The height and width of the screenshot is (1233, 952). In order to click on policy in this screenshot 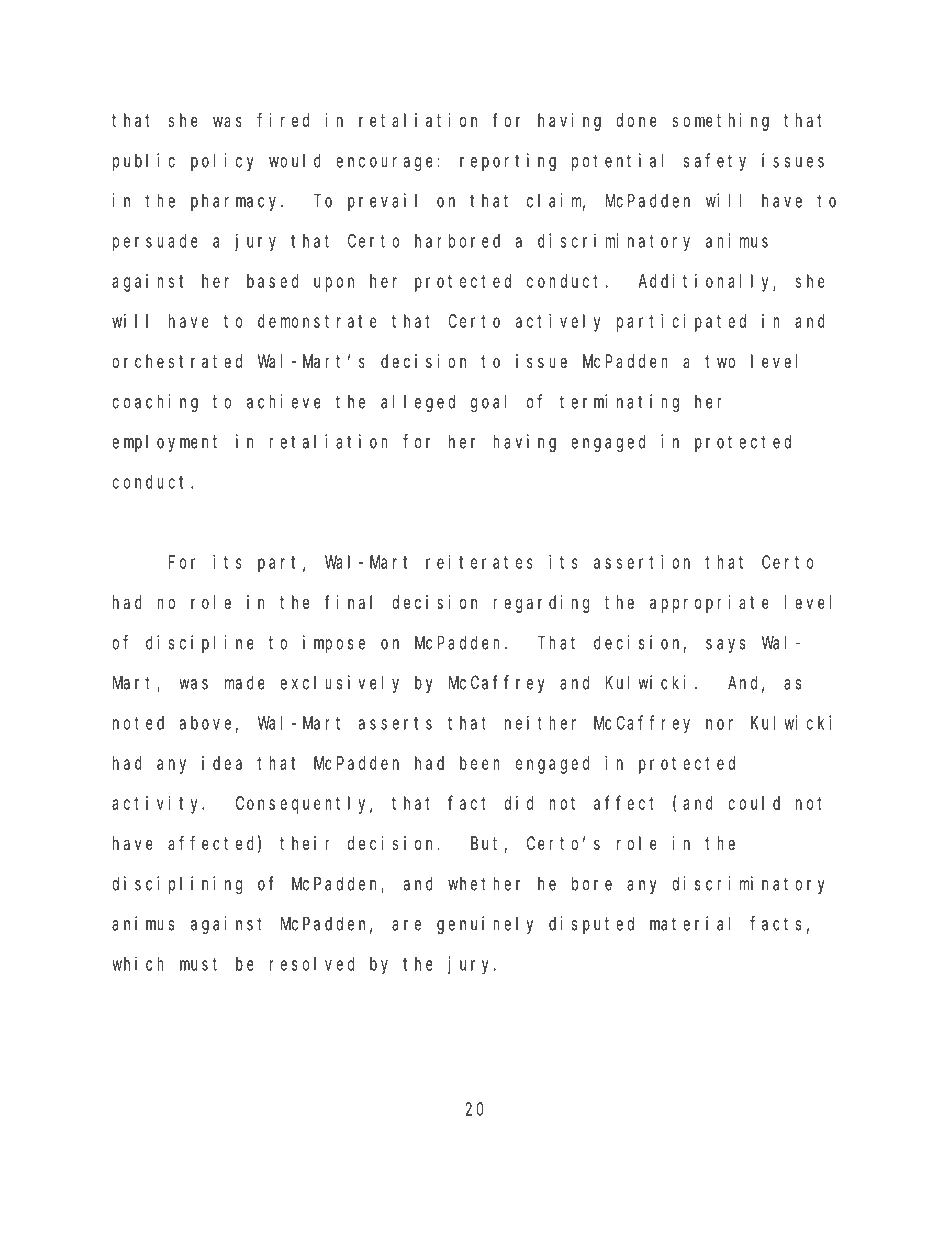, I will do `click(222, 162)`.
